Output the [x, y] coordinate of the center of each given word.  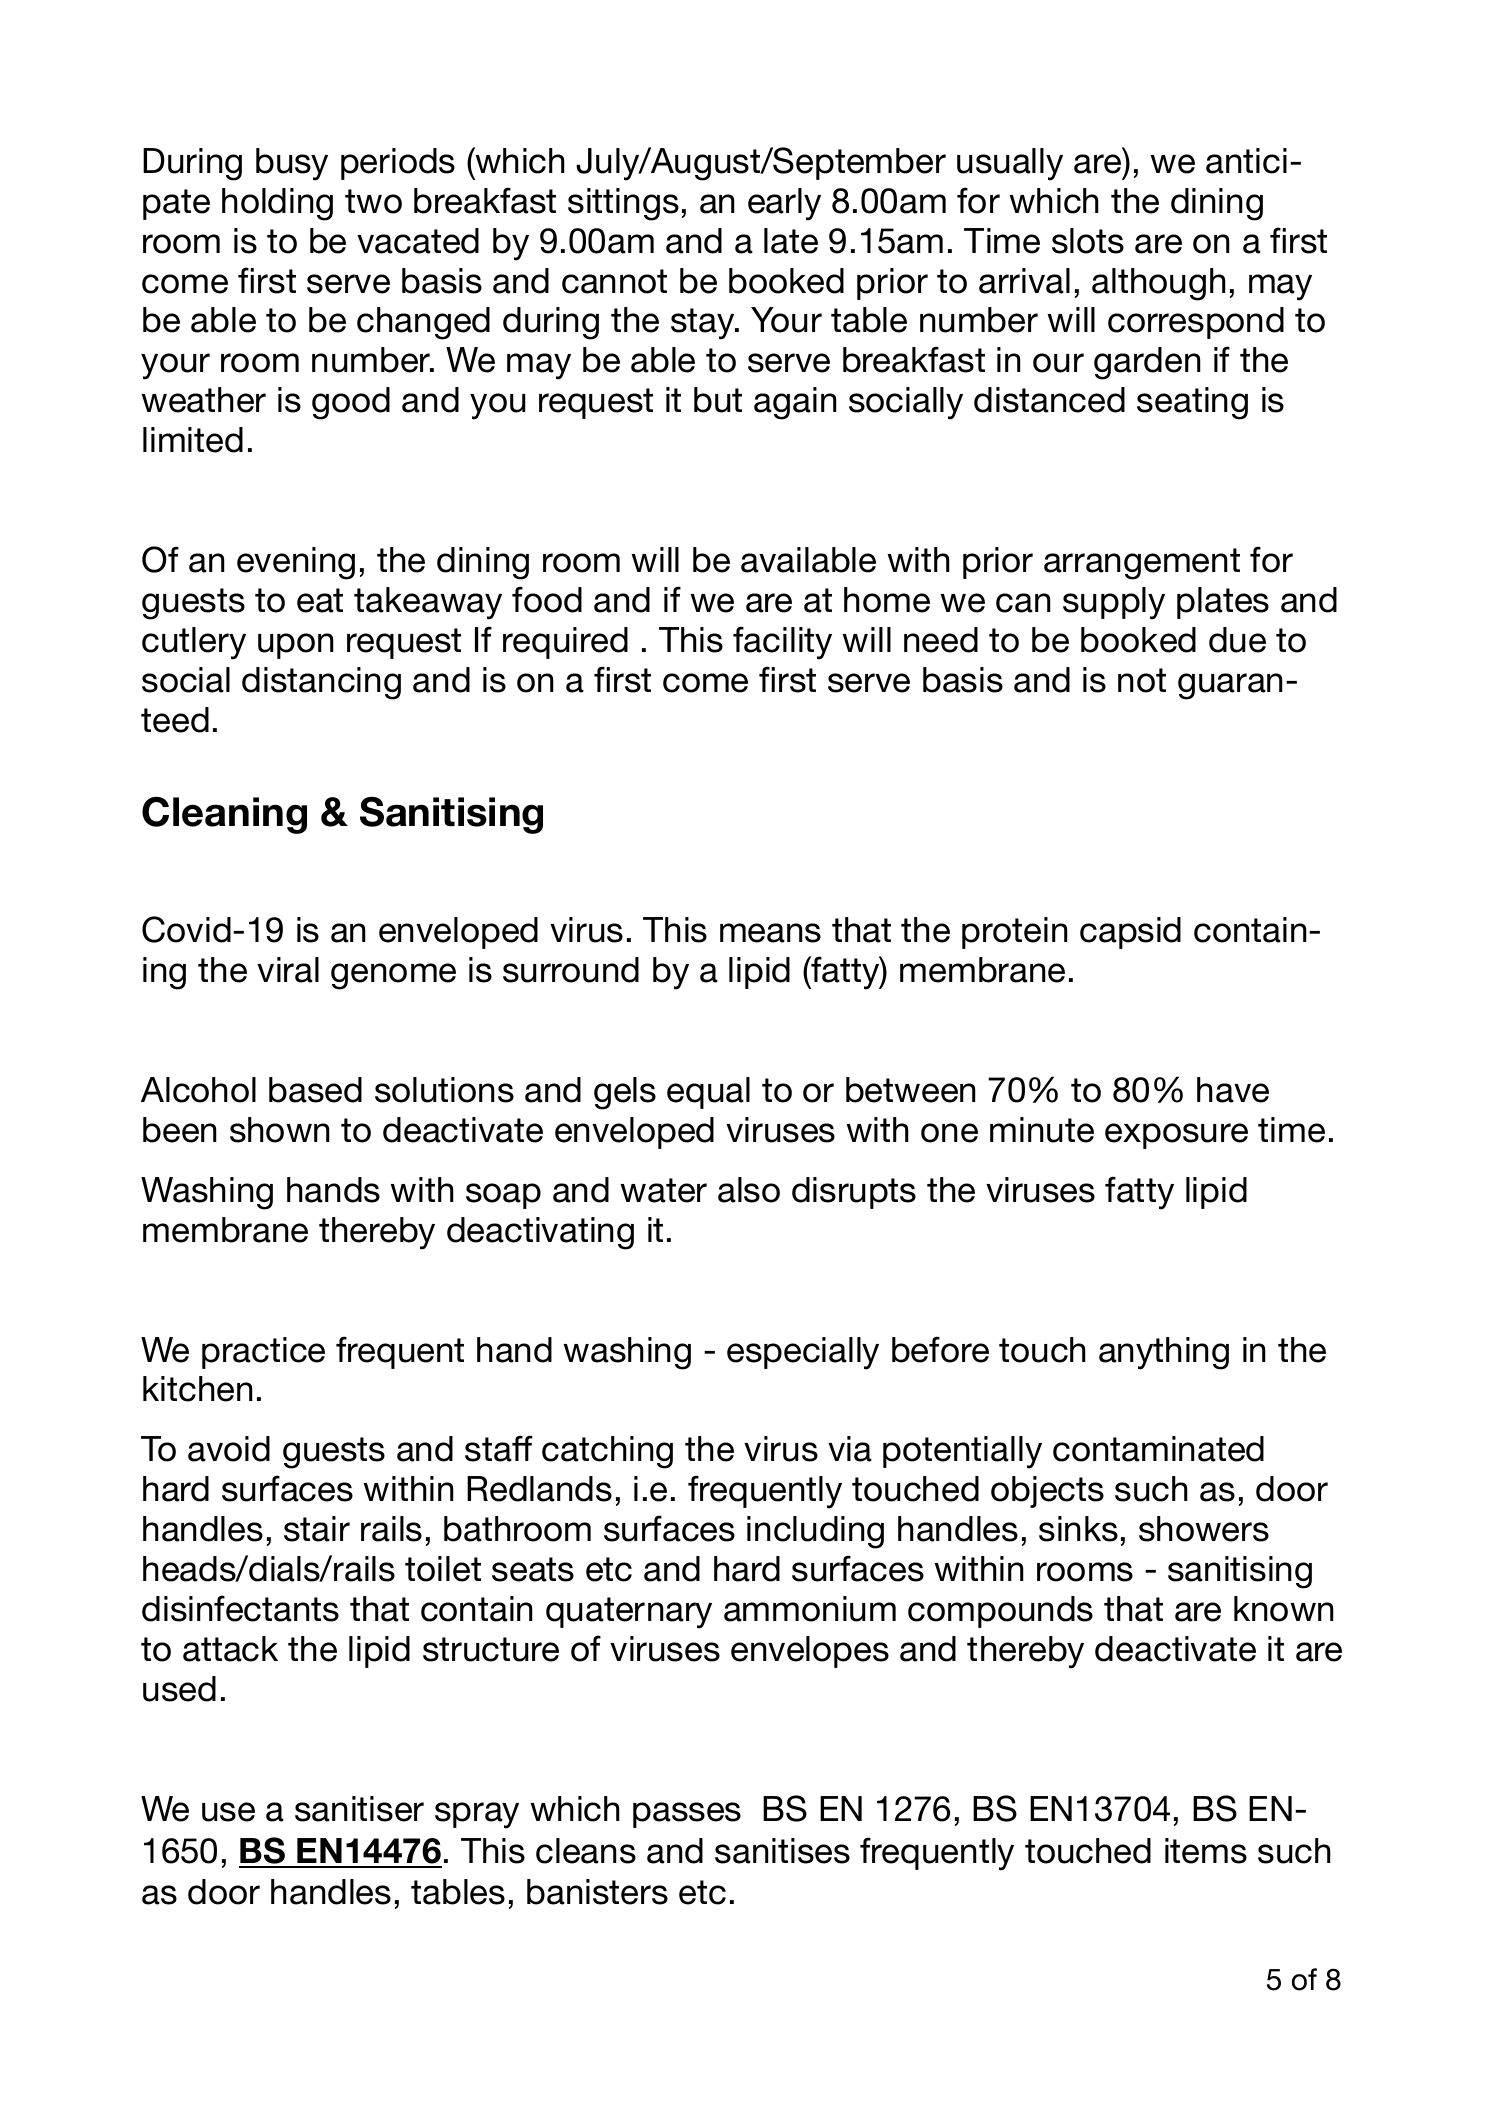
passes [687, 1815]
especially [803, 1353]
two [373, 201]
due [1237, 640]
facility [782, 643]
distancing [321, 683]
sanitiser [359, 1809]
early [784, 204]
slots [1088, 241]
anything [1164, 1353]
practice [263, 1353]
